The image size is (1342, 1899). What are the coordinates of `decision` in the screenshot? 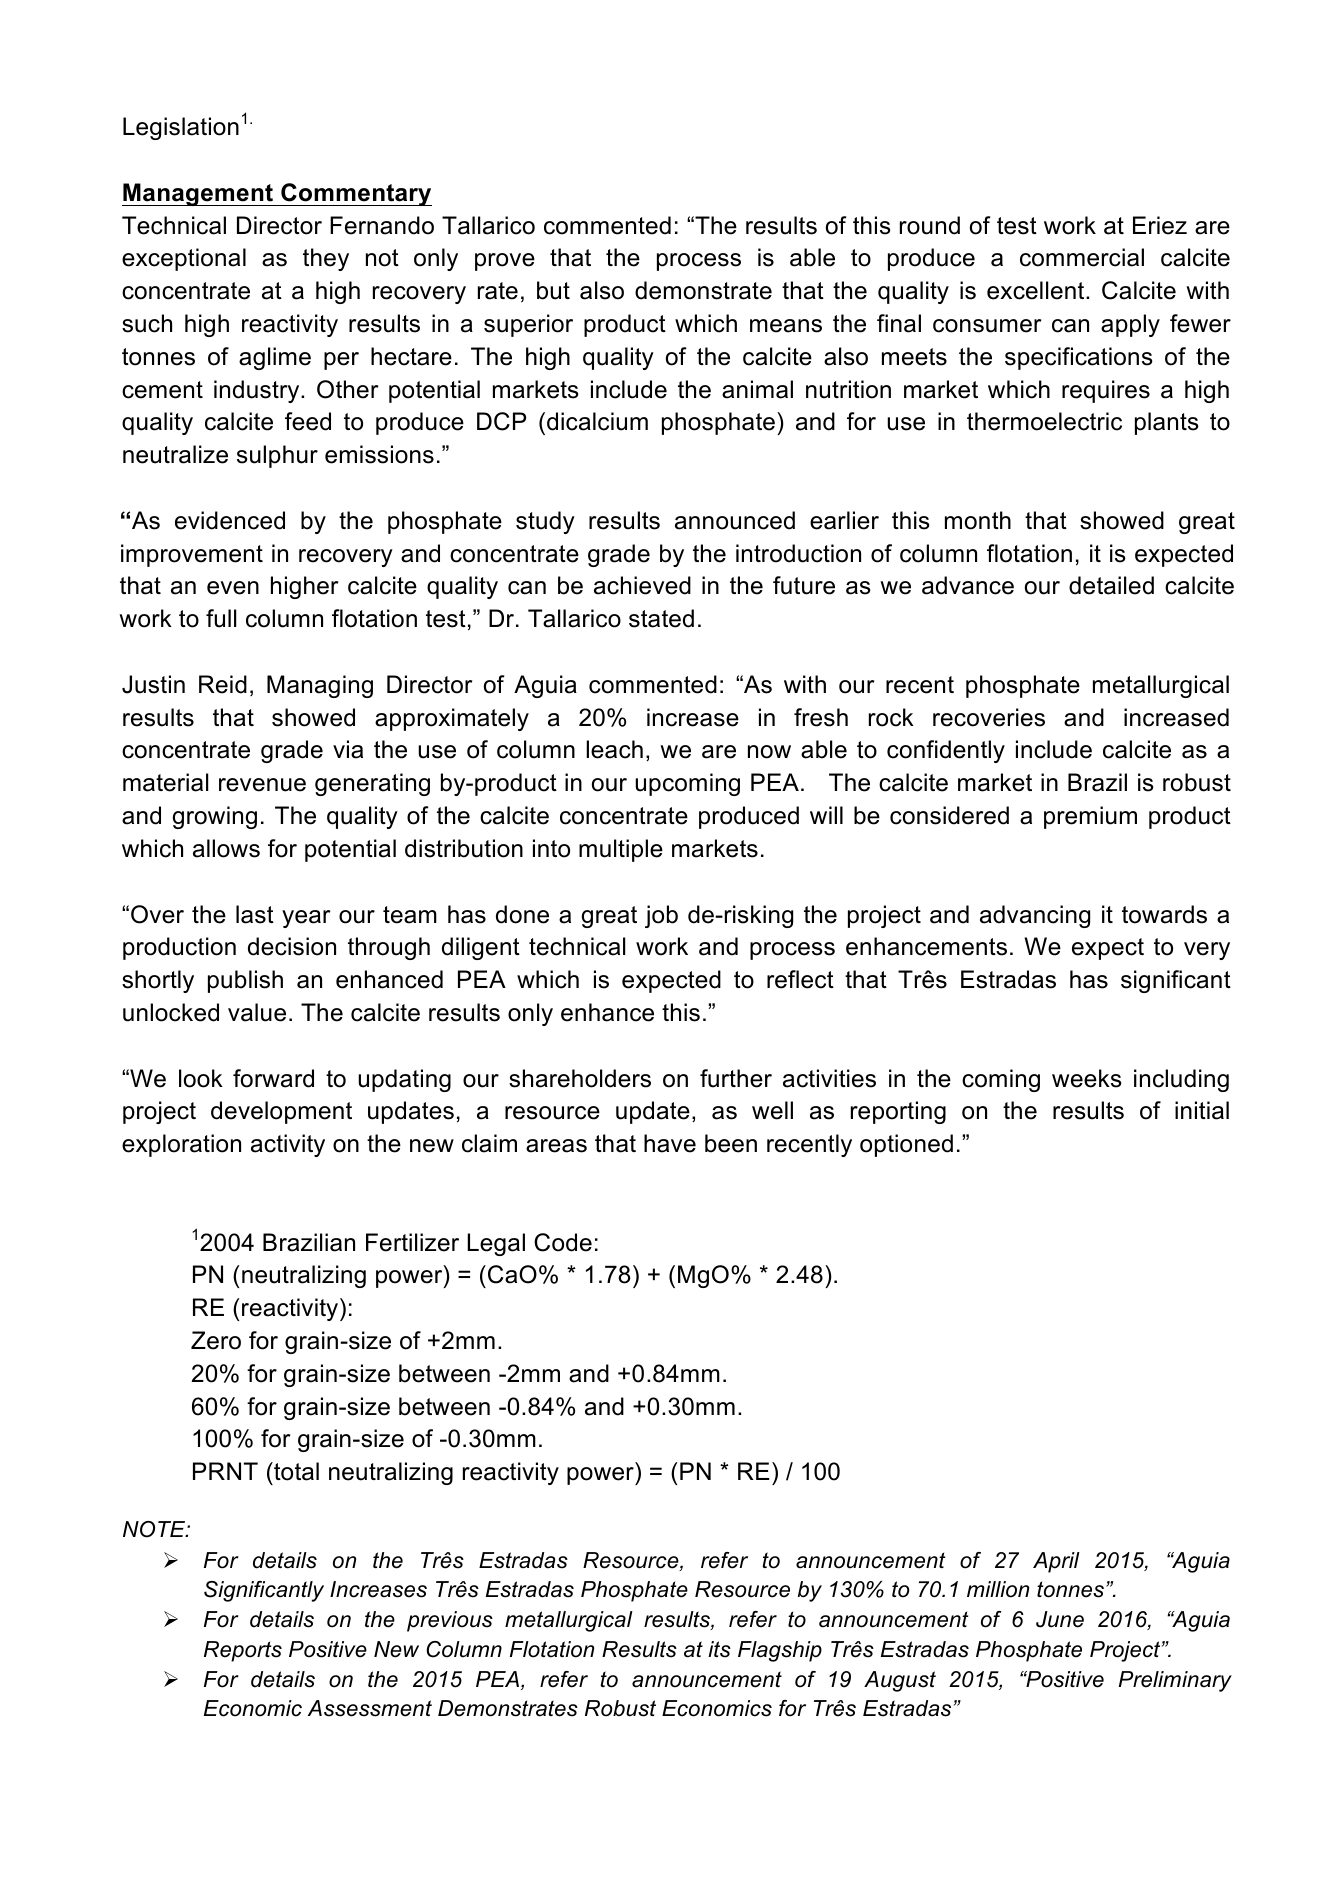 It's located at (292, 946).
